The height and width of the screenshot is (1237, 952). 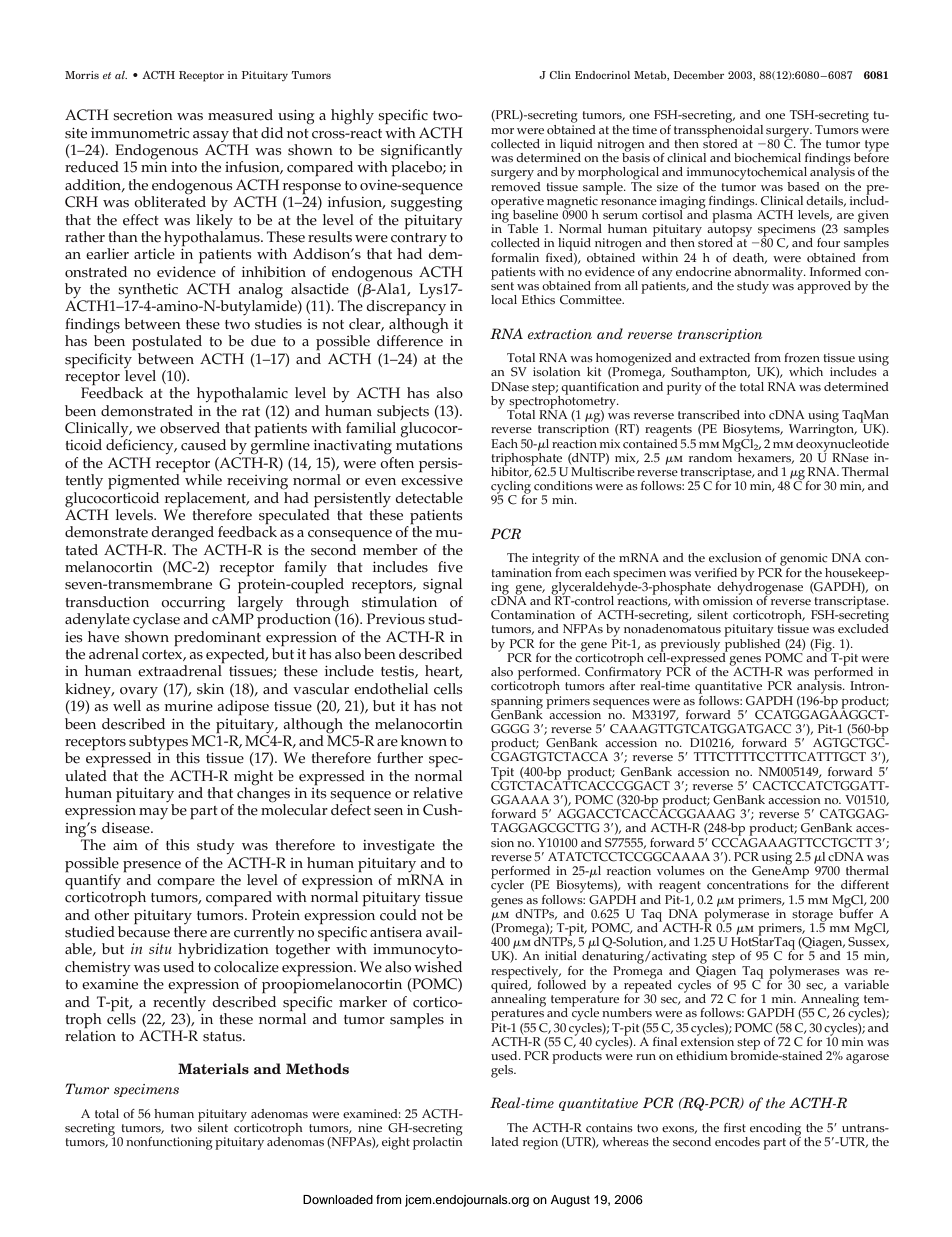 What do you see at coordinates (557, 372) in the screenshot?
I see `isolation` at bounding box center [557, 372].
